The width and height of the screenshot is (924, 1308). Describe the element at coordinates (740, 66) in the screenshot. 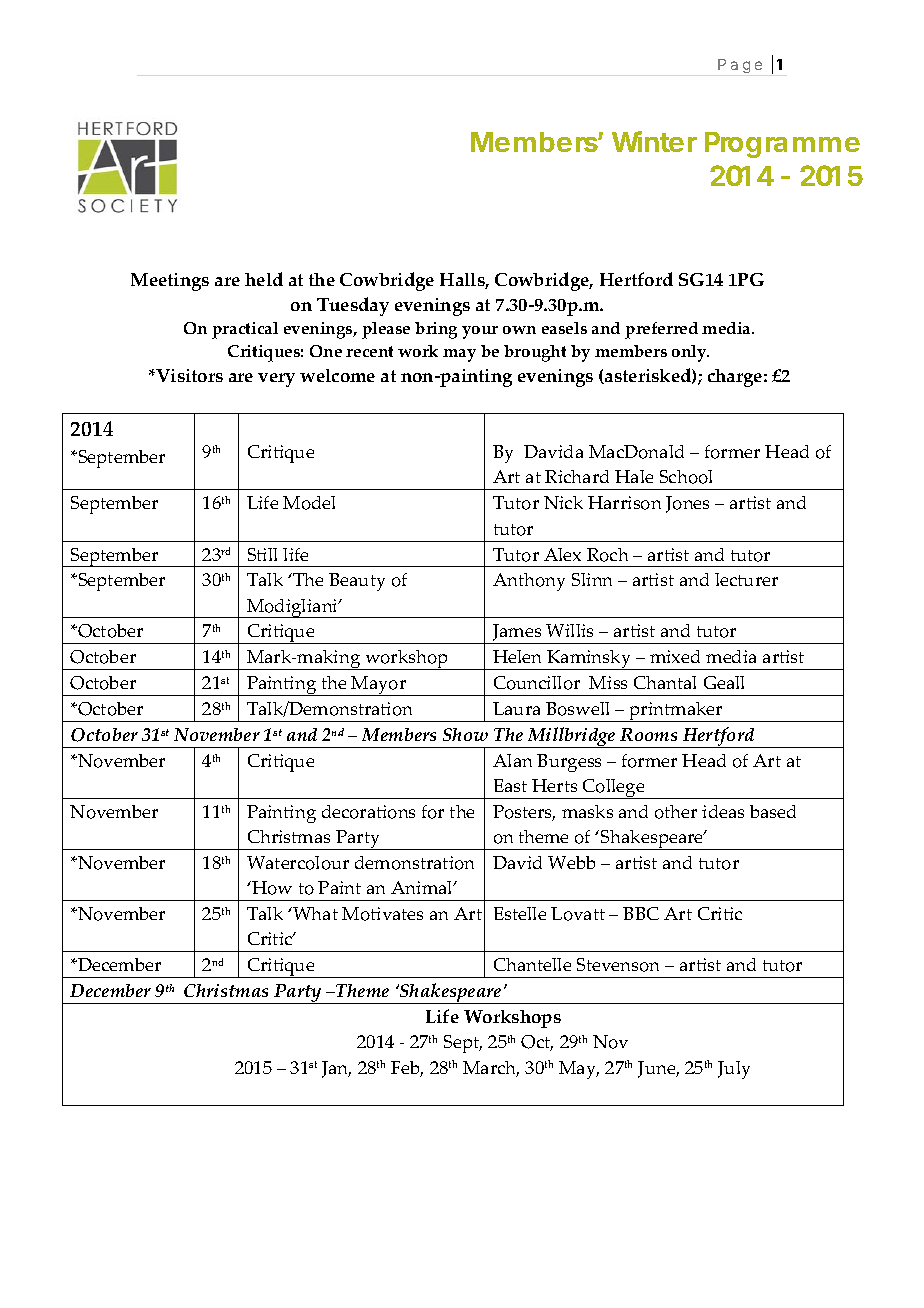

I see `Page` at that location.
